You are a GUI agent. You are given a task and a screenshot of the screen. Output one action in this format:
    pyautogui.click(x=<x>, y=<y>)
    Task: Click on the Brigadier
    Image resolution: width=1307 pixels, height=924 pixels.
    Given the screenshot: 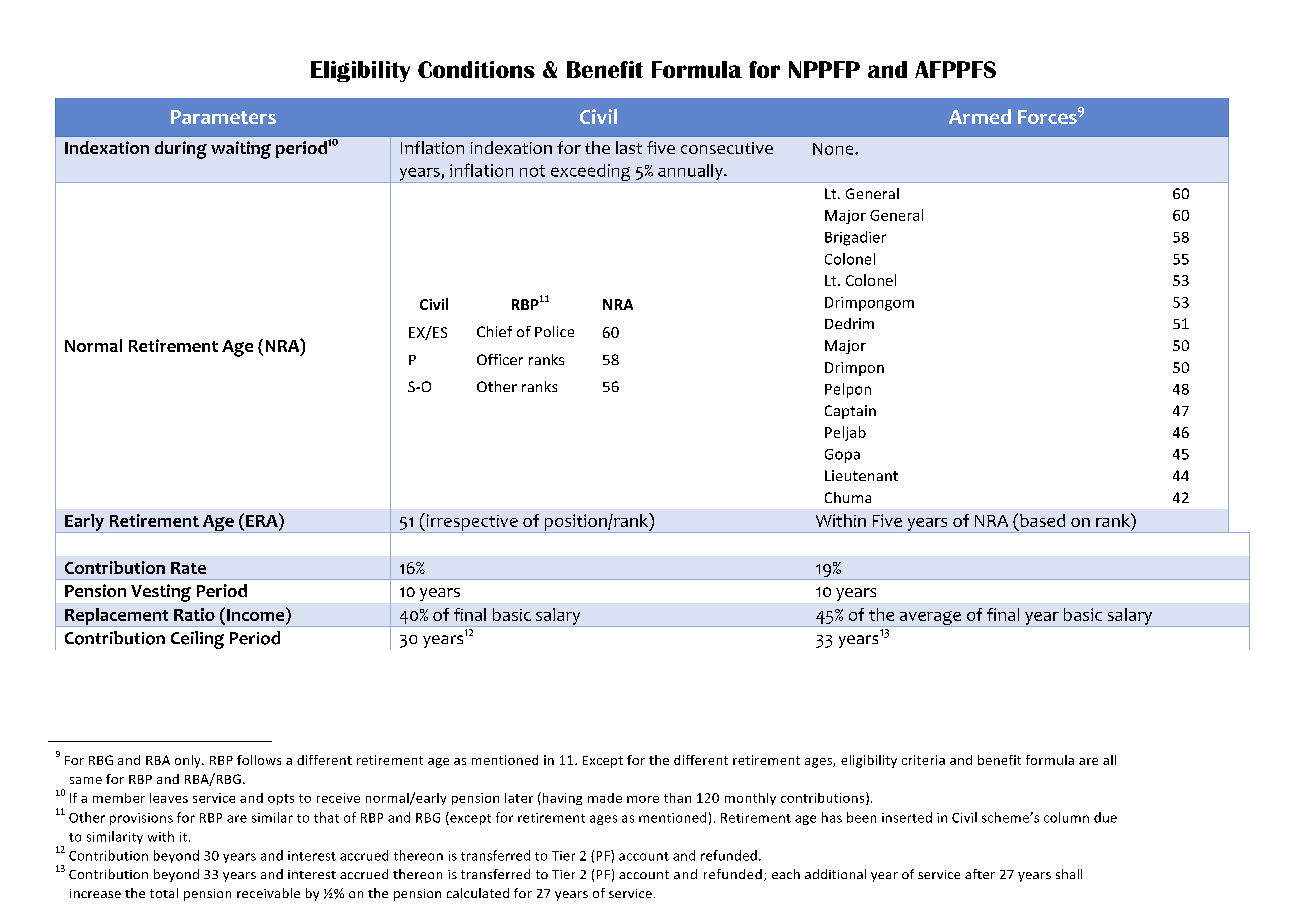 What is the action you would take?
    pyautogui.click(x=855, y=238)
